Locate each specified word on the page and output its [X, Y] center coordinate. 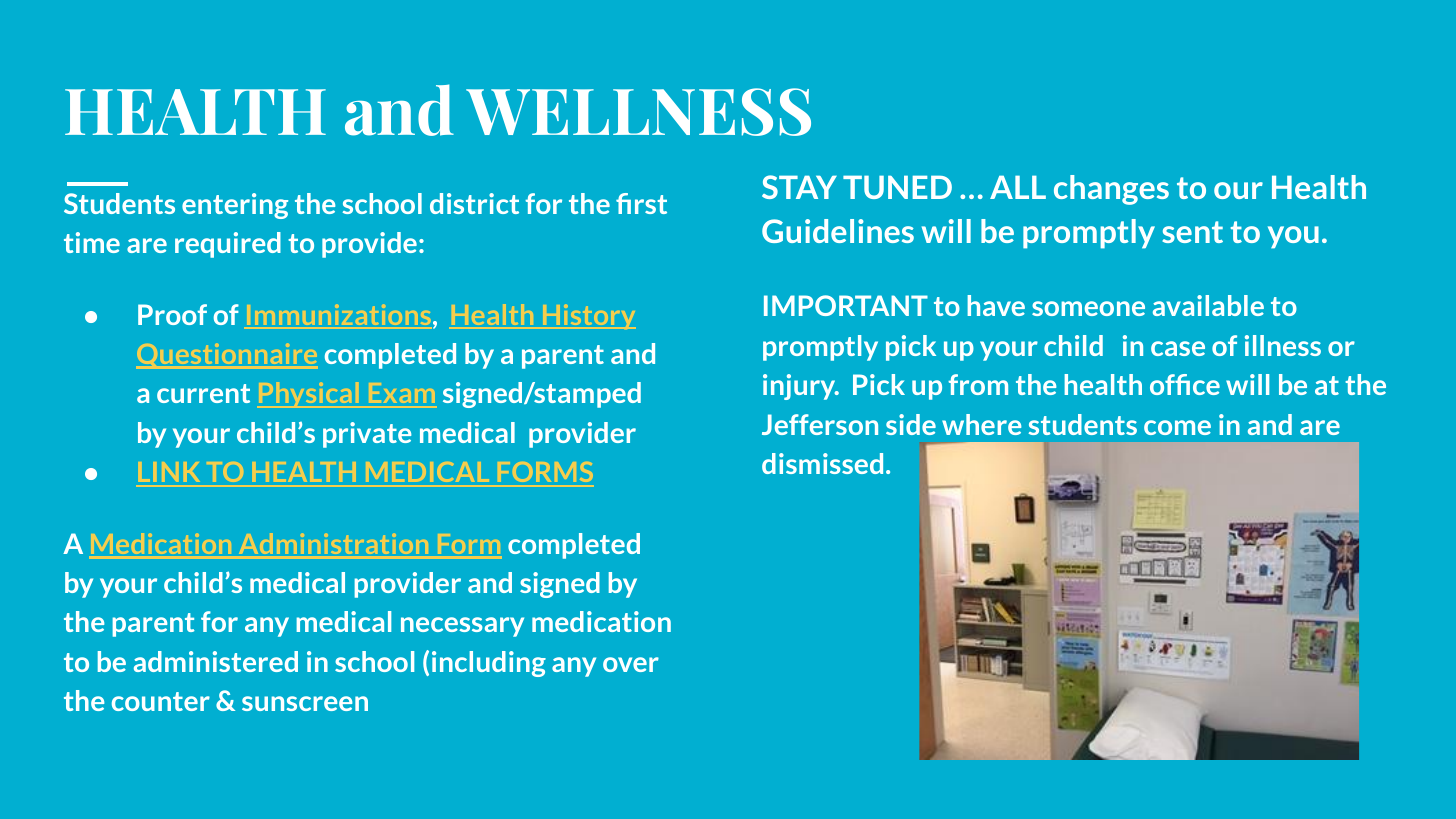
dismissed [822, 463]
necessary [462, 627]
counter [161, 701]
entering [235, 206]
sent [1192, 232]
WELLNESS [638, 112]
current [203, 393]
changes [1111, 190]
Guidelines [838, 231]
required [228, 245]
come [1177, 427]
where [981, 424]
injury [800, 387]
